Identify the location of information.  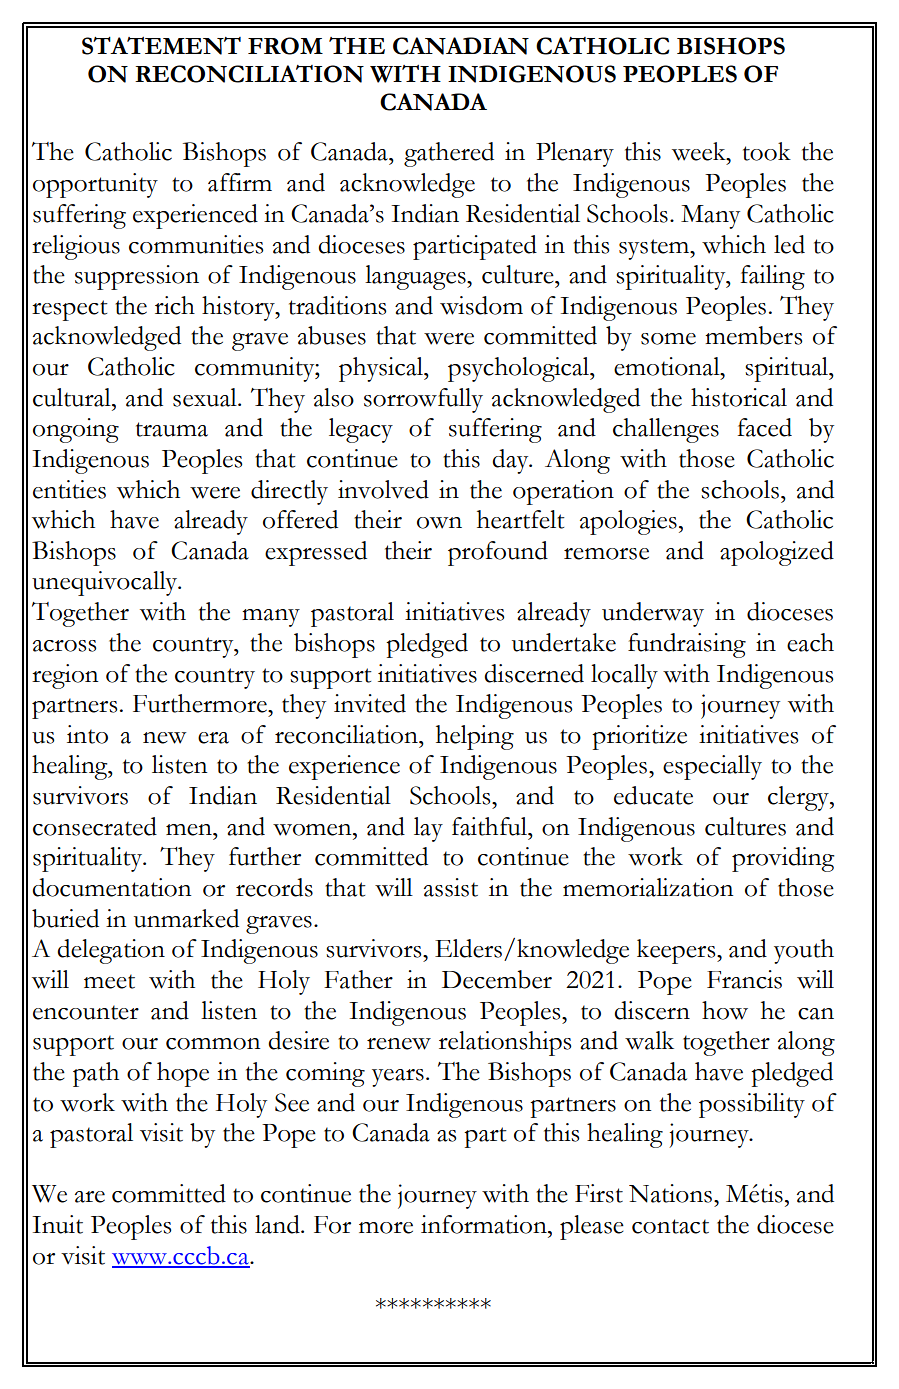
(485, 1224).
